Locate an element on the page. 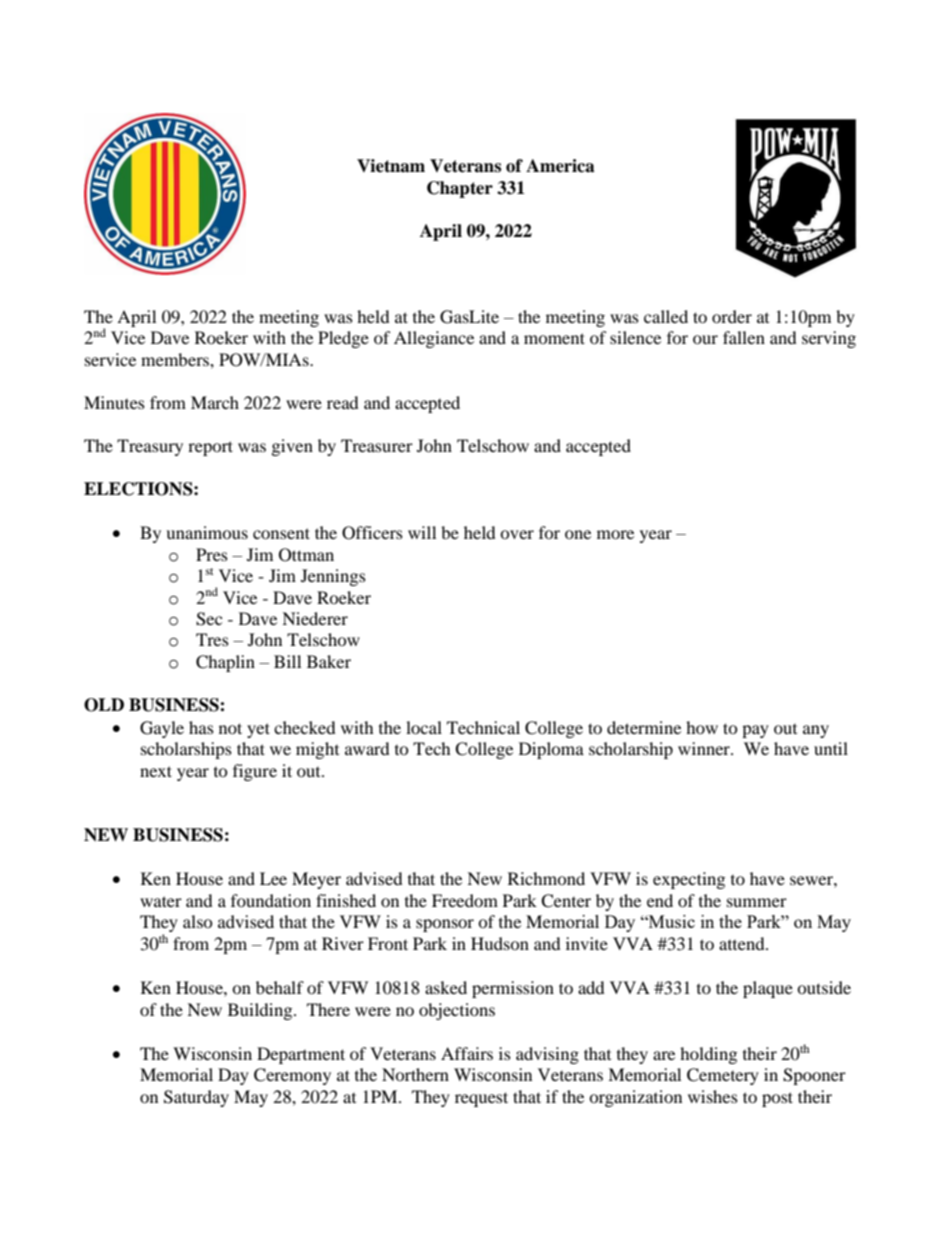 This image has height=1233, width=952. over is located at coordinates (517, 534).
